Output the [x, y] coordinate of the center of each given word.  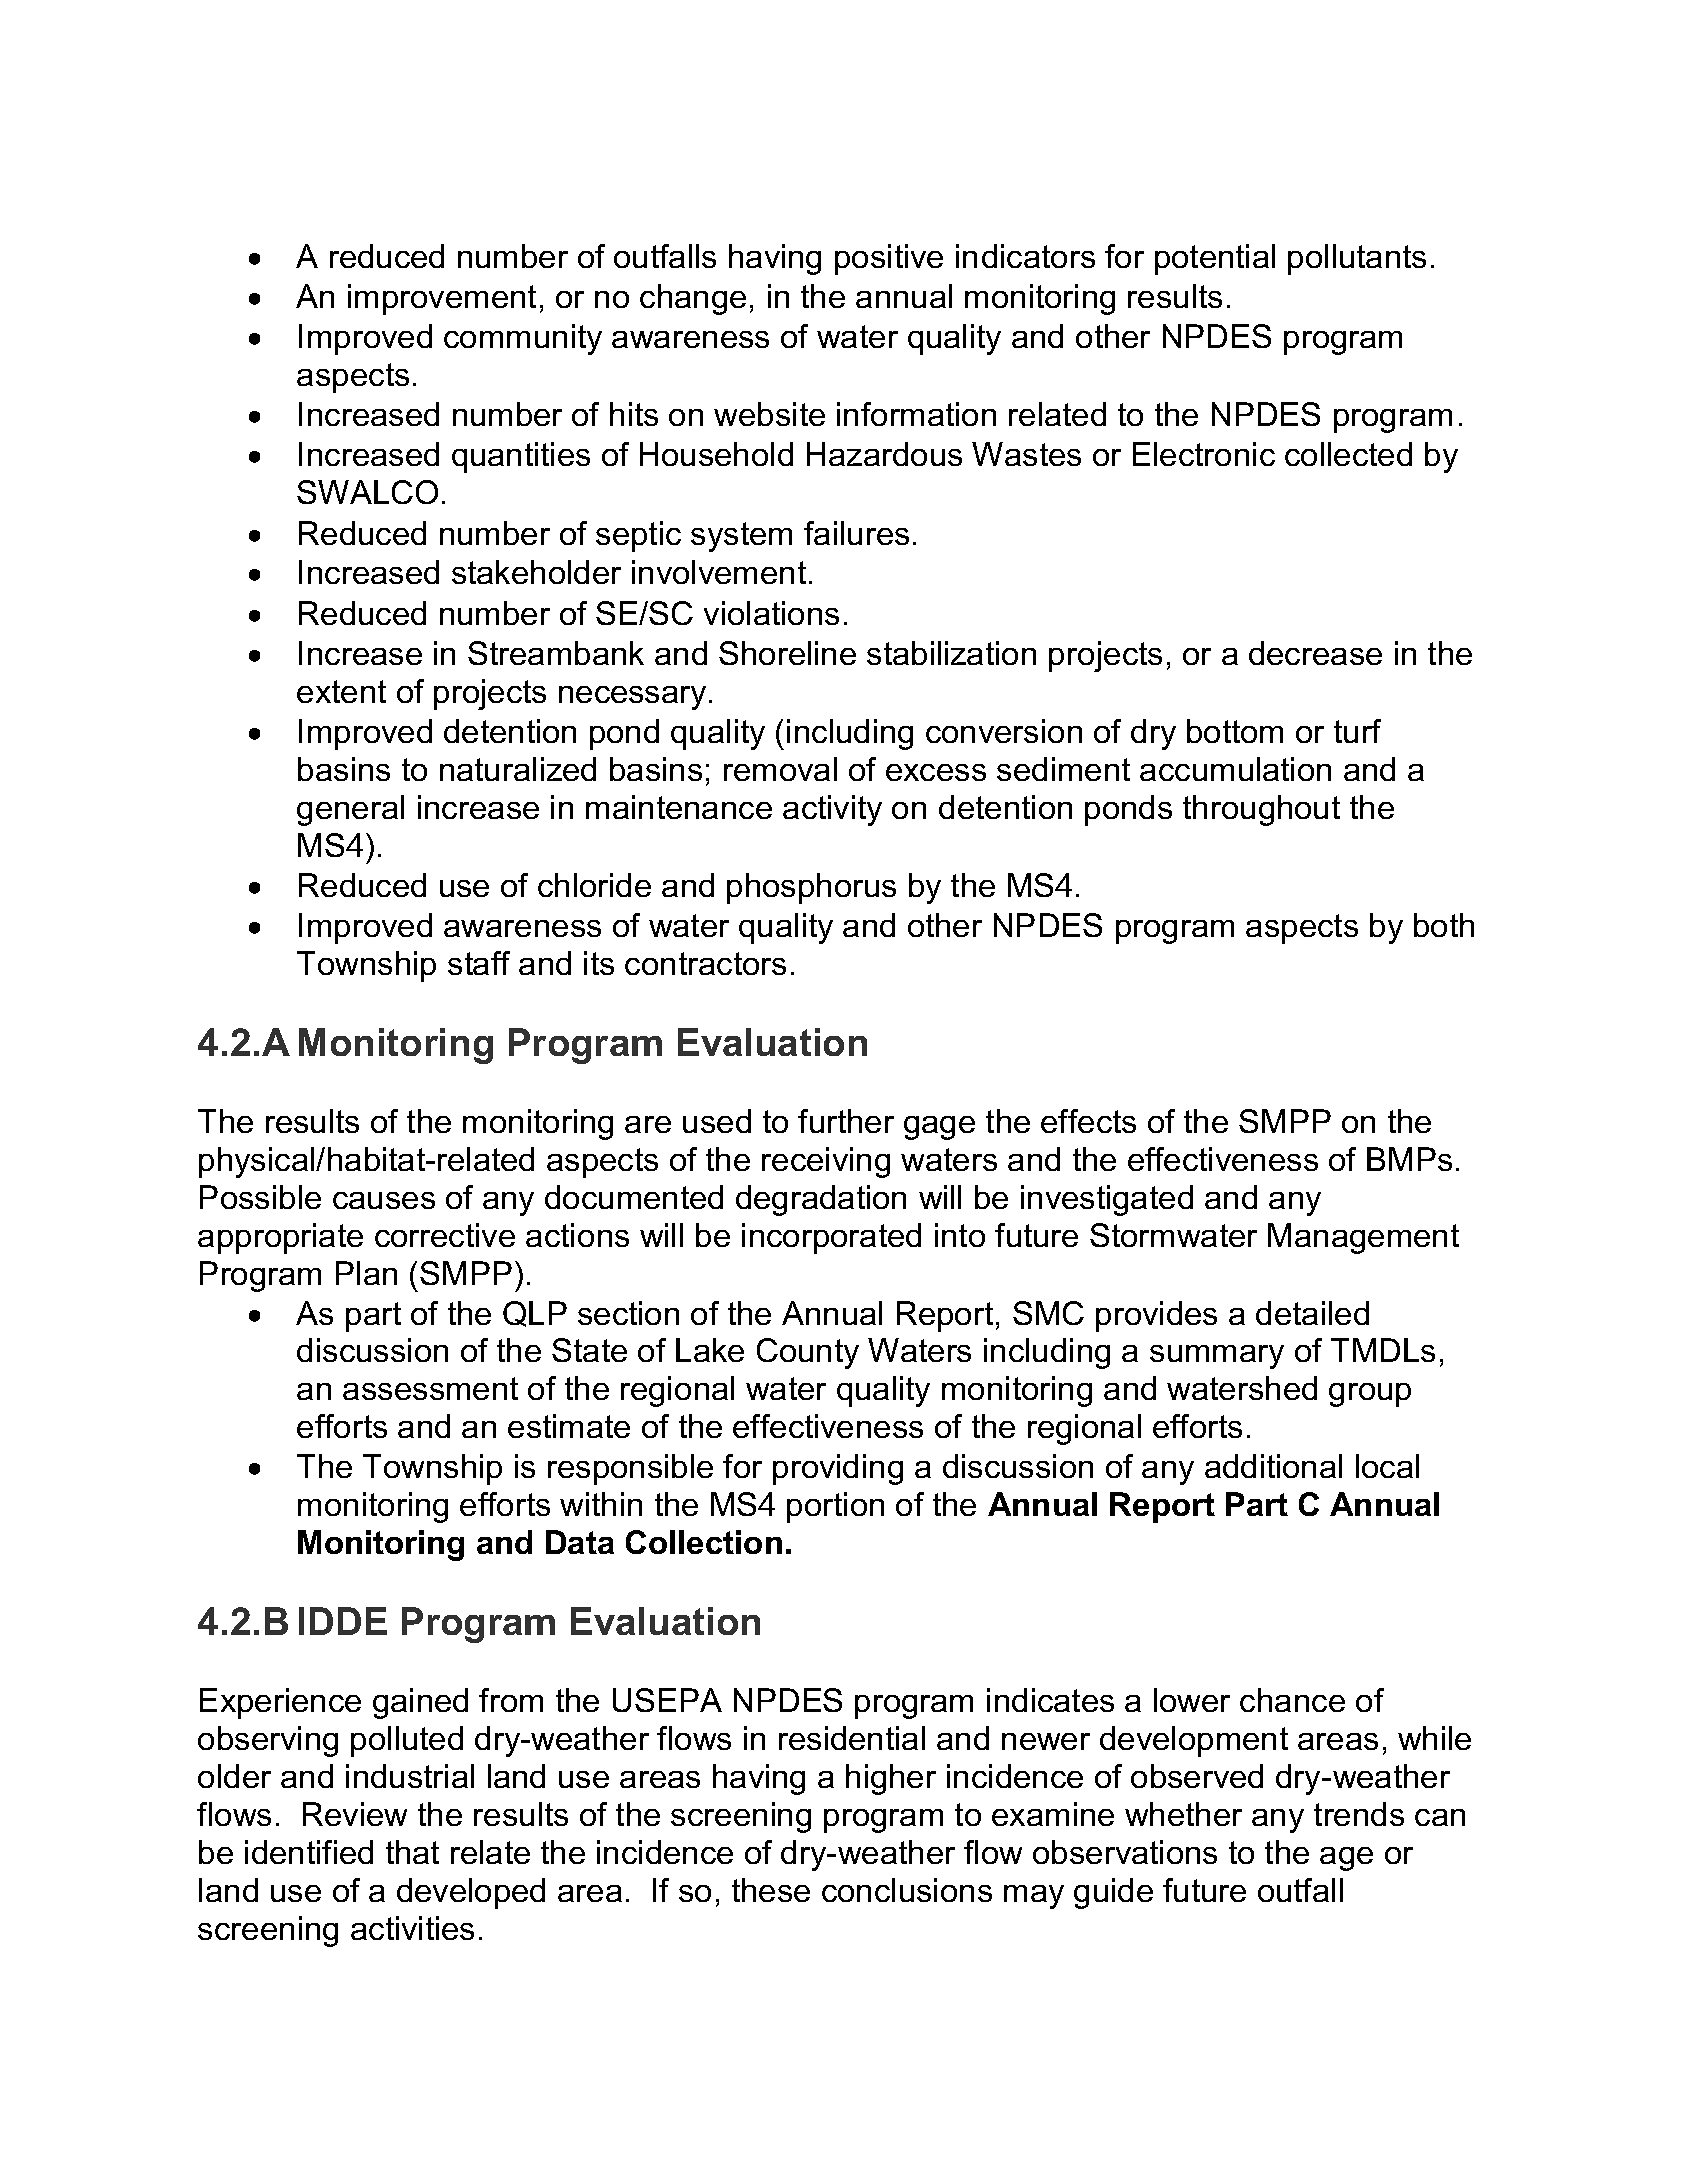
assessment [430, 1388]
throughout [1261, 810]
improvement [442, 299]
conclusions [907, 1890]
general [350, 810]
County [808, 1353]
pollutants [1357, 259]
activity [832, 810]
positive [889, 259]
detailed [1312, 1313]
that [412, 1852]
